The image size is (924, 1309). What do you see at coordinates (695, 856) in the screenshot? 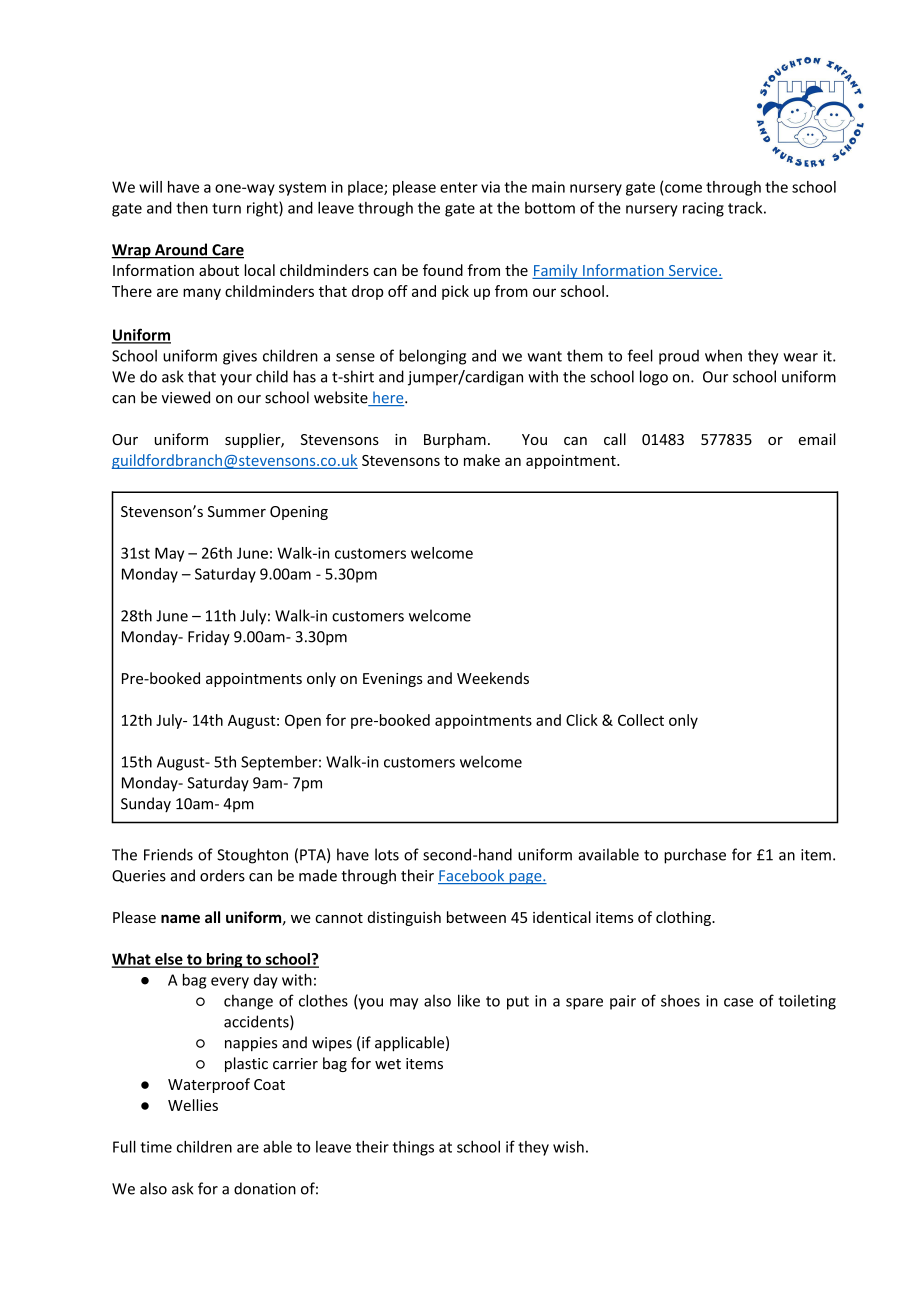
I see `purchase` at bounding box center [695, 856].
